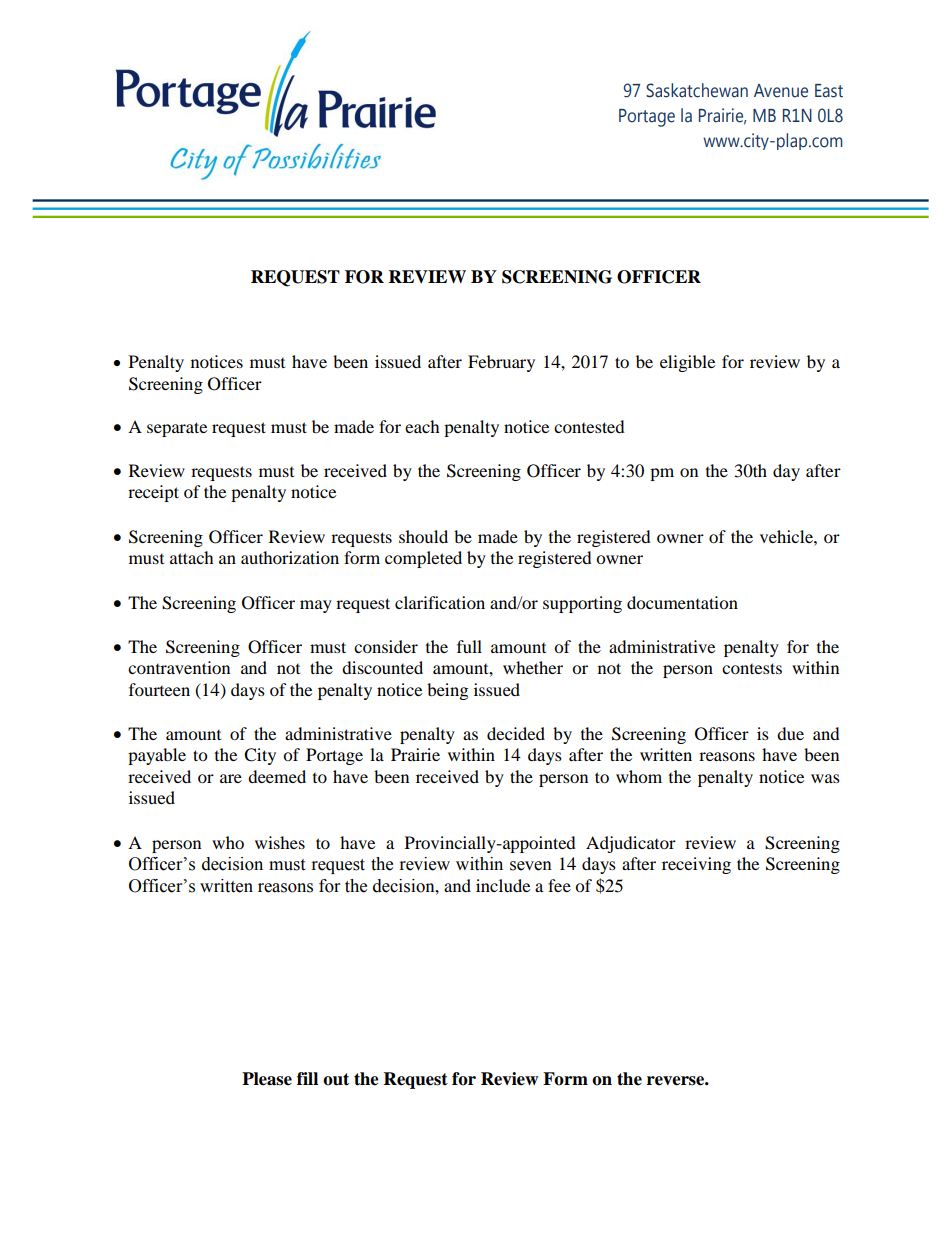  What do you see at coordinates (267, 1079) in the image?
I see `Please` at bounding box center [267, 1079].
